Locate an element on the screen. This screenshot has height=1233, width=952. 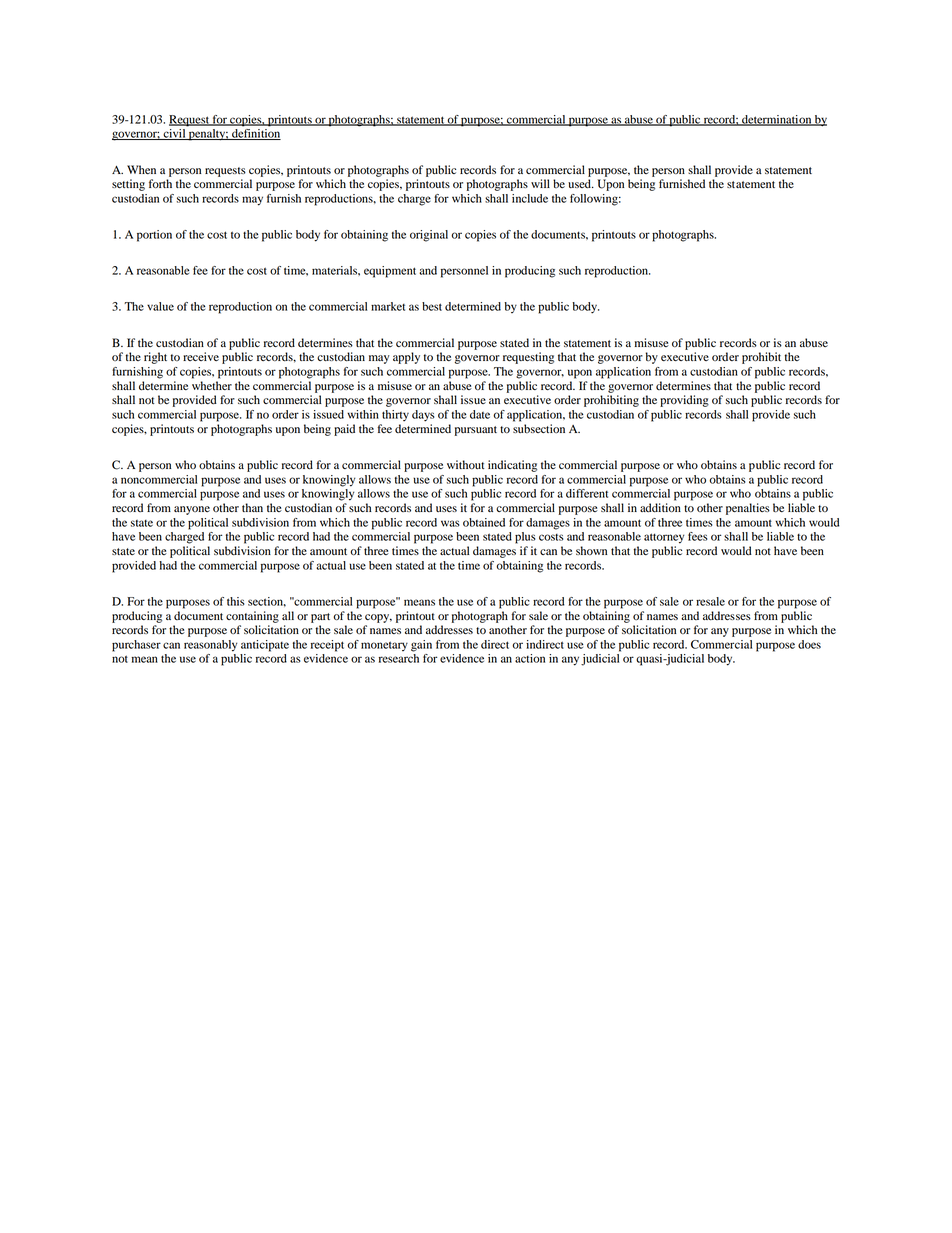
paid is located at coordinates (344, 430).
